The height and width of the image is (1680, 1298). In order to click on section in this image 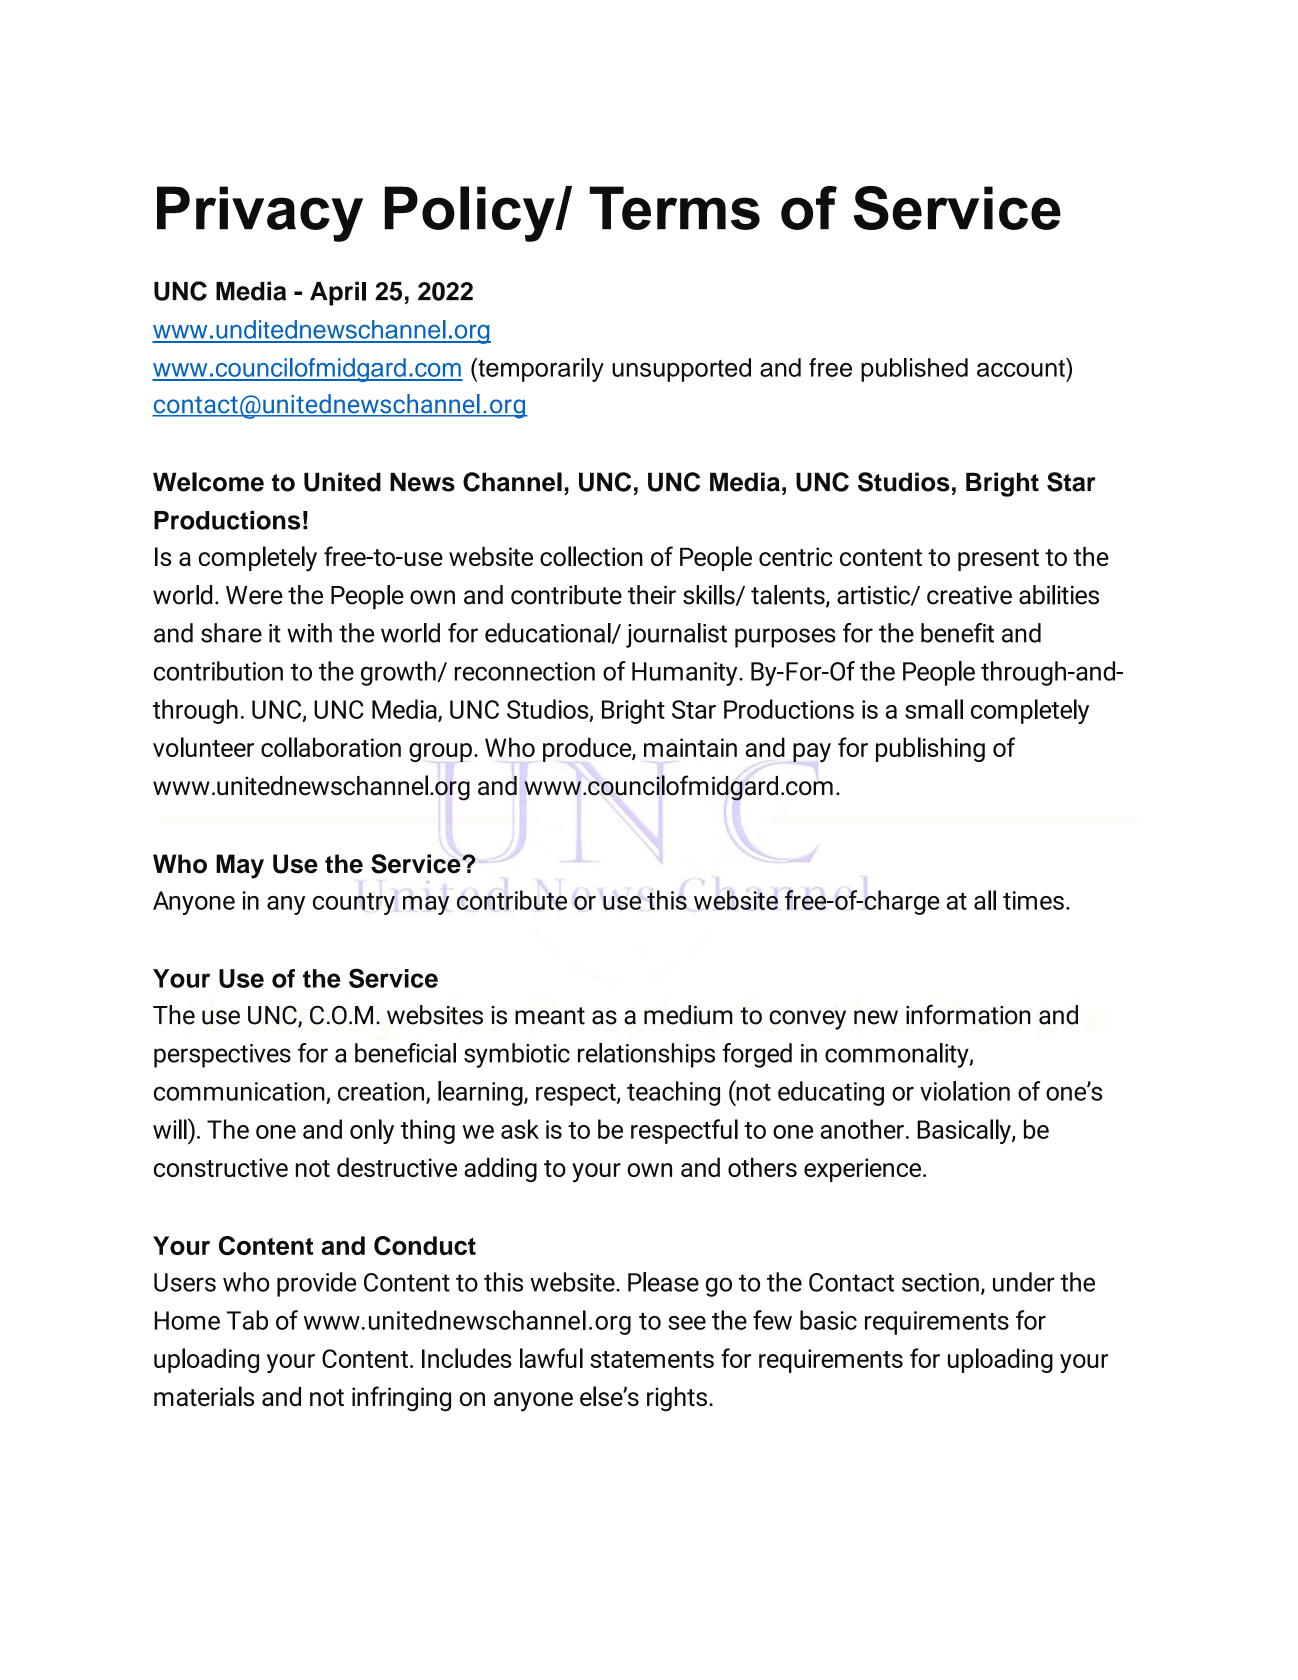, I will do `click(940, 1282)`.
